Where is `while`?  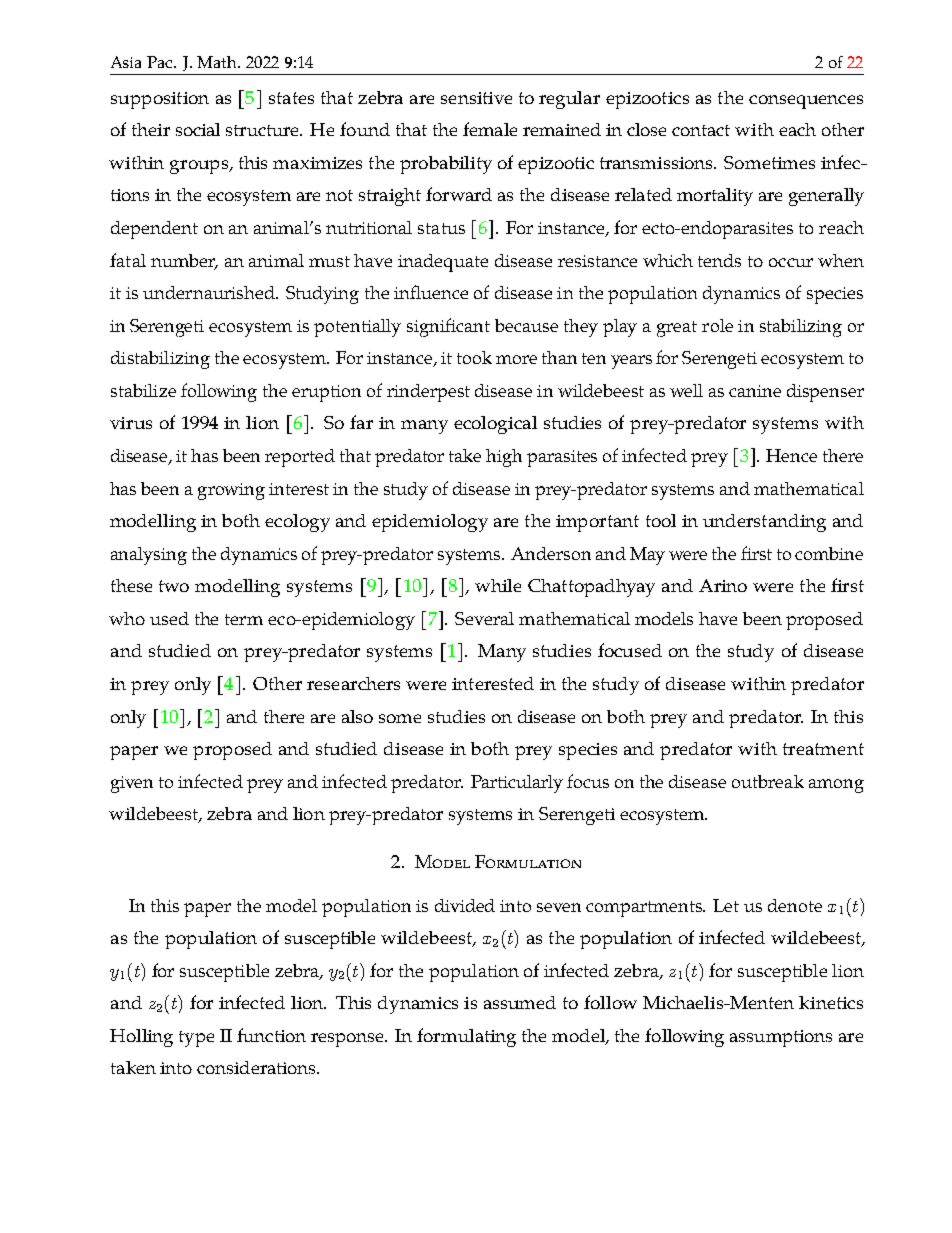
while is located at coordinates (498, 585).
